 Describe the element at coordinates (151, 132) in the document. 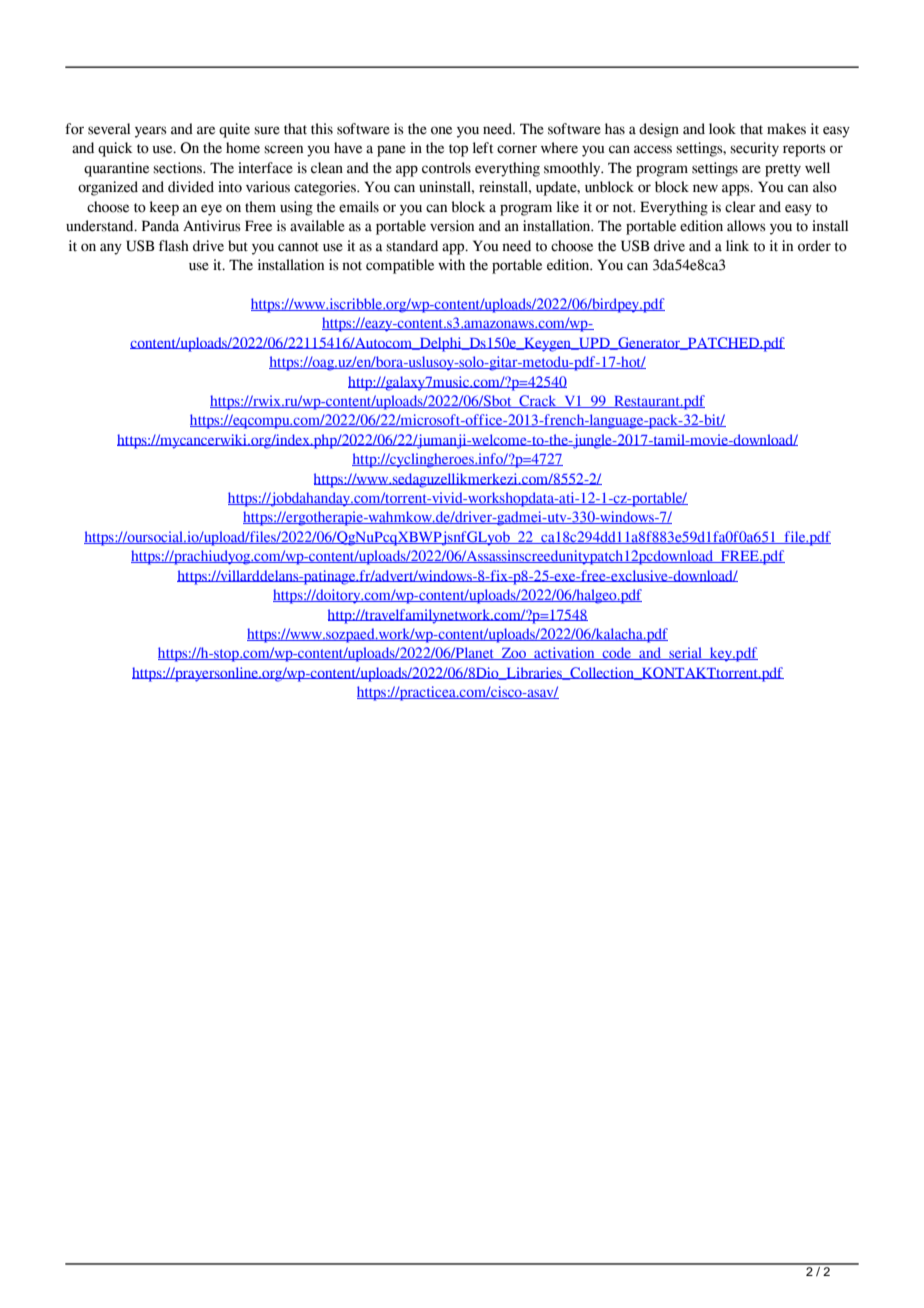

I see `years` at that location.
